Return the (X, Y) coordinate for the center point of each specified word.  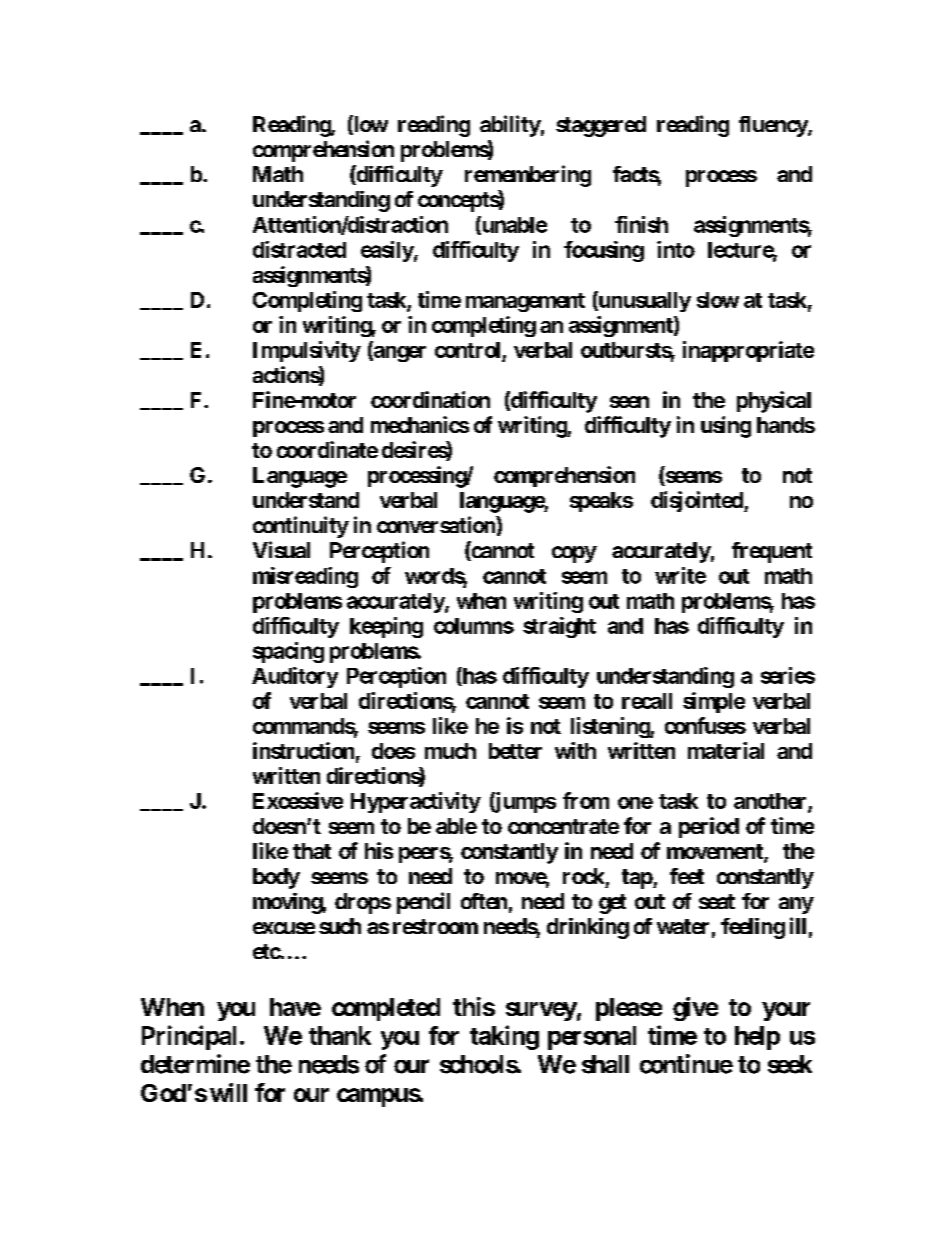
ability (510, 126)
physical (774, 402)
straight (559, 627)
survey (541, 1011)
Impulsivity (307, 351)
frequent (772, 552)
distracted (299, 249)
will (228, 1092)
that (312, 851)
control (467, 350)
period (709, 827)
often (484, 901)
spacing (288, 652)
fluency (774, 126)
